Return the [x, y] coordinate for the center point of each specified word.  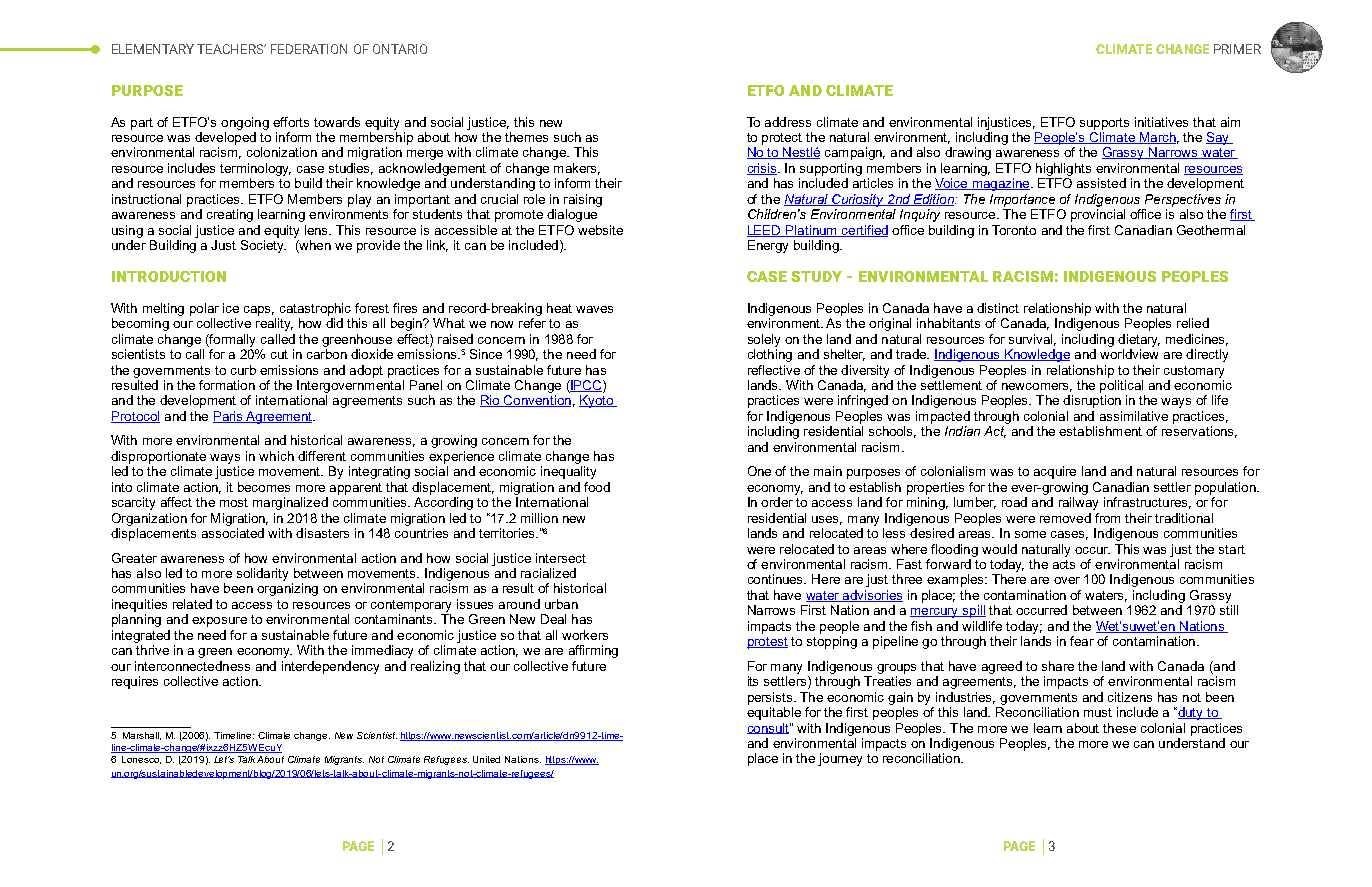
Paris [229, 417]
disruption [1092, 401]
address [788, 122]
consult [769, 728]
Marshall [142, 736]
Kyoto [597, 401]
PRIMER [1237, 49]
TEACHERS [231, 49]
